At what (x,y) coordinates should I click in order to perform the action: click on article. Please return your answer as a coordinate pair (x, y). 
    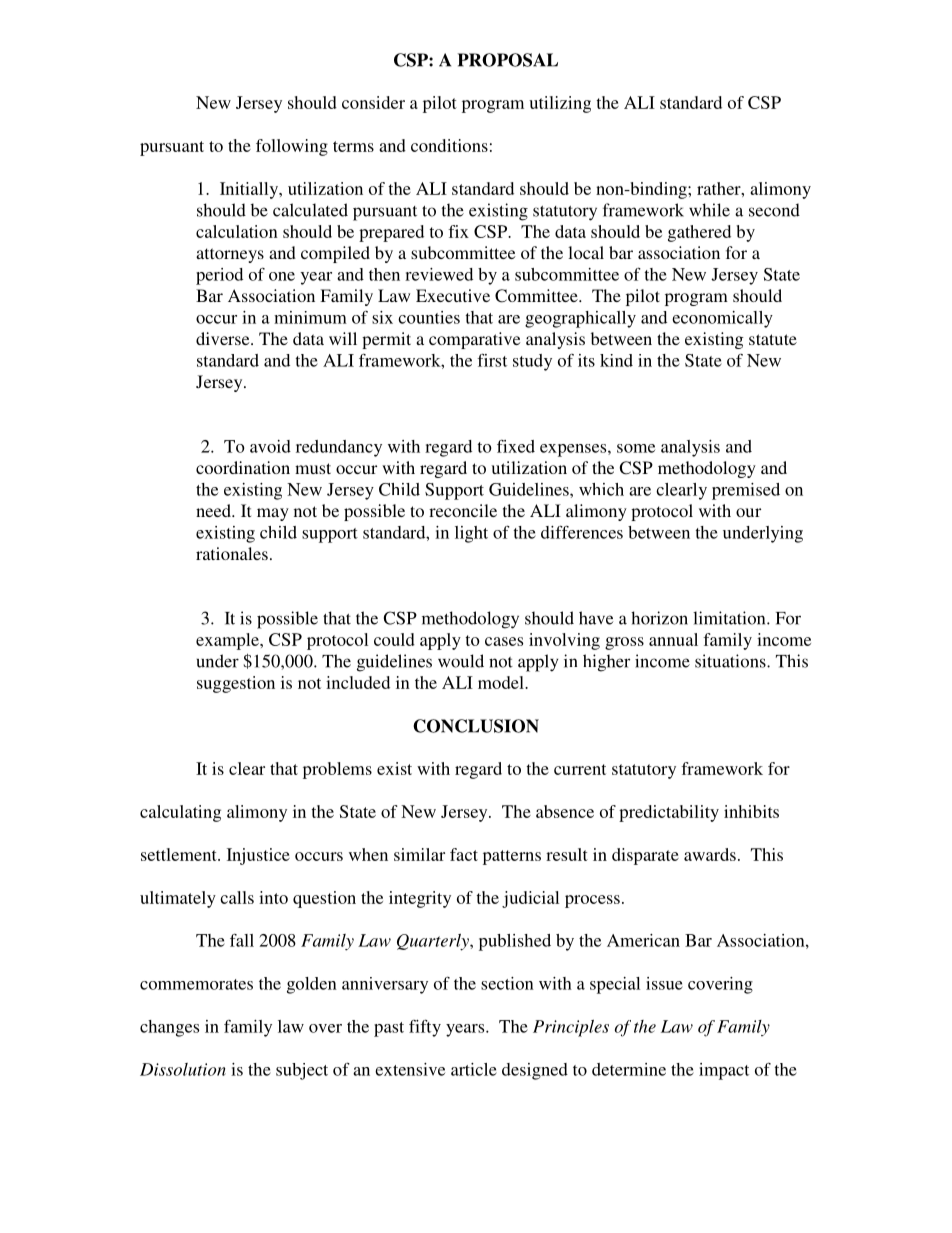
    Looking at the image, I should click on (474, 1069).
